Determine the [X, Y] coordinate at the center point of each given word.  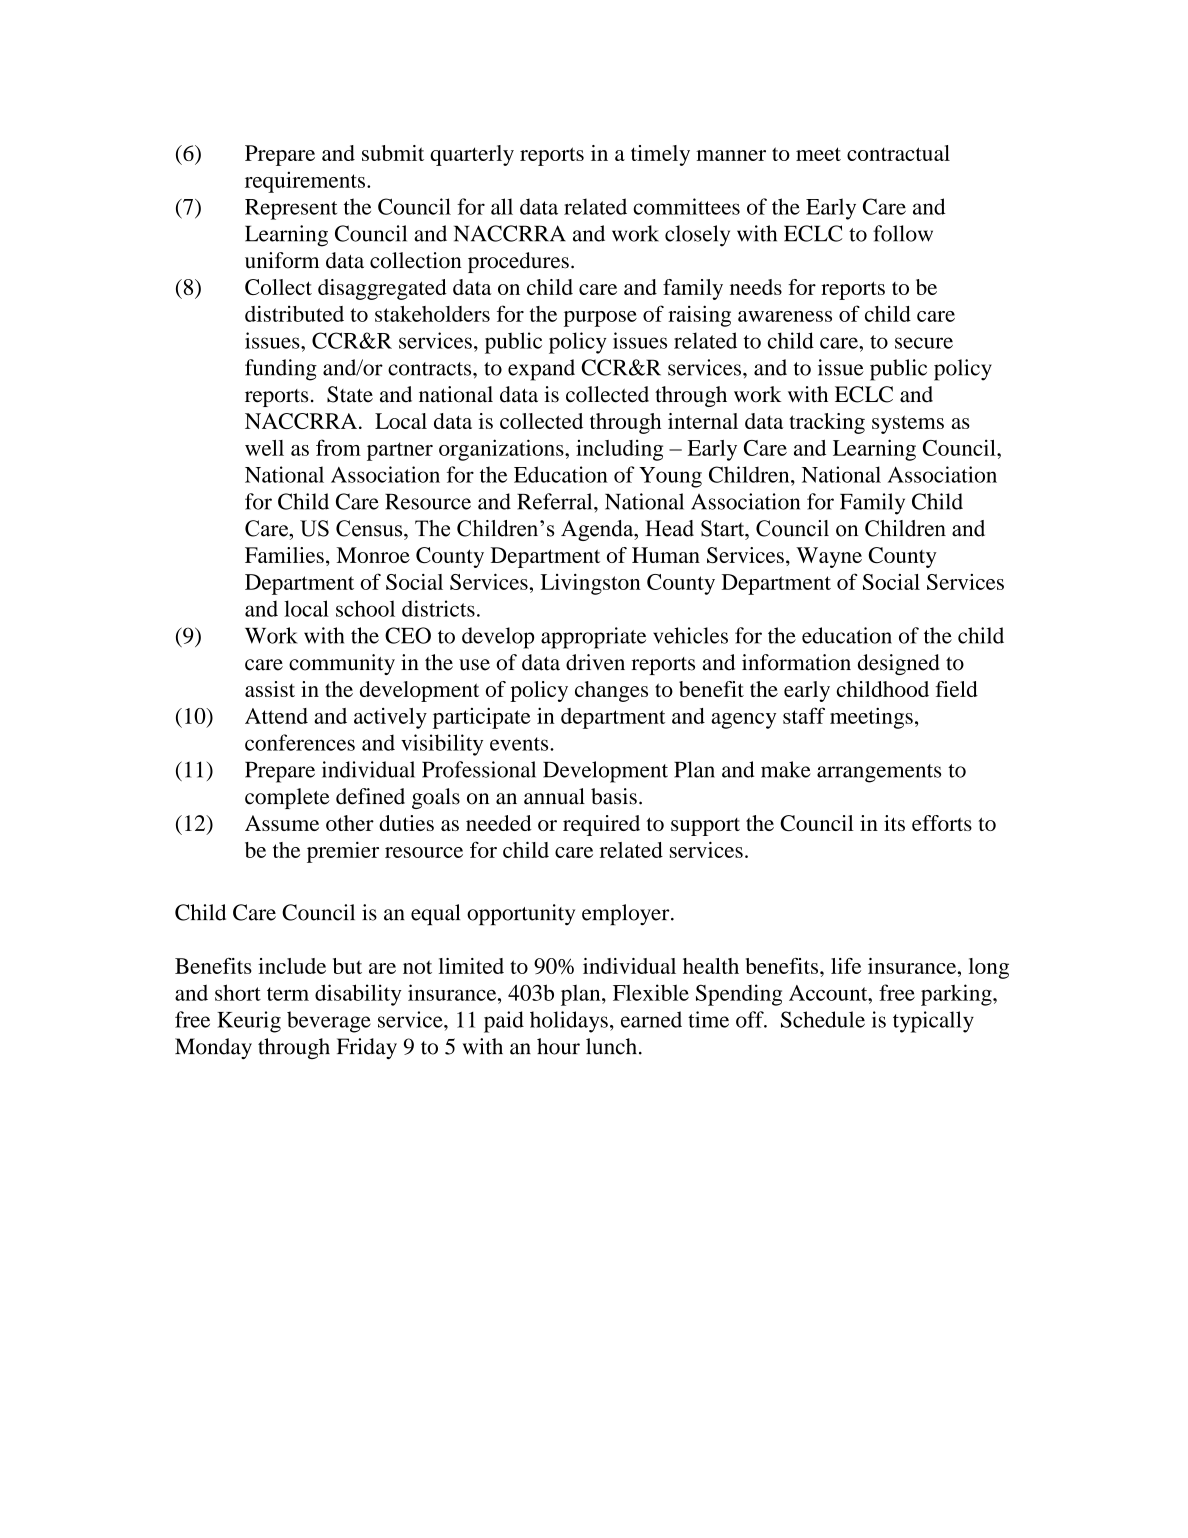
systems [908, 424]
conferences [300, 742]
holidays [569, 1022]
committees [686, 206]
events [520, 744]
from [338, 447]
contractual [898, 153]
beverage [329, 1022]
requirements [305, 182]
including [619, 450]
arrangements [879, 773]
